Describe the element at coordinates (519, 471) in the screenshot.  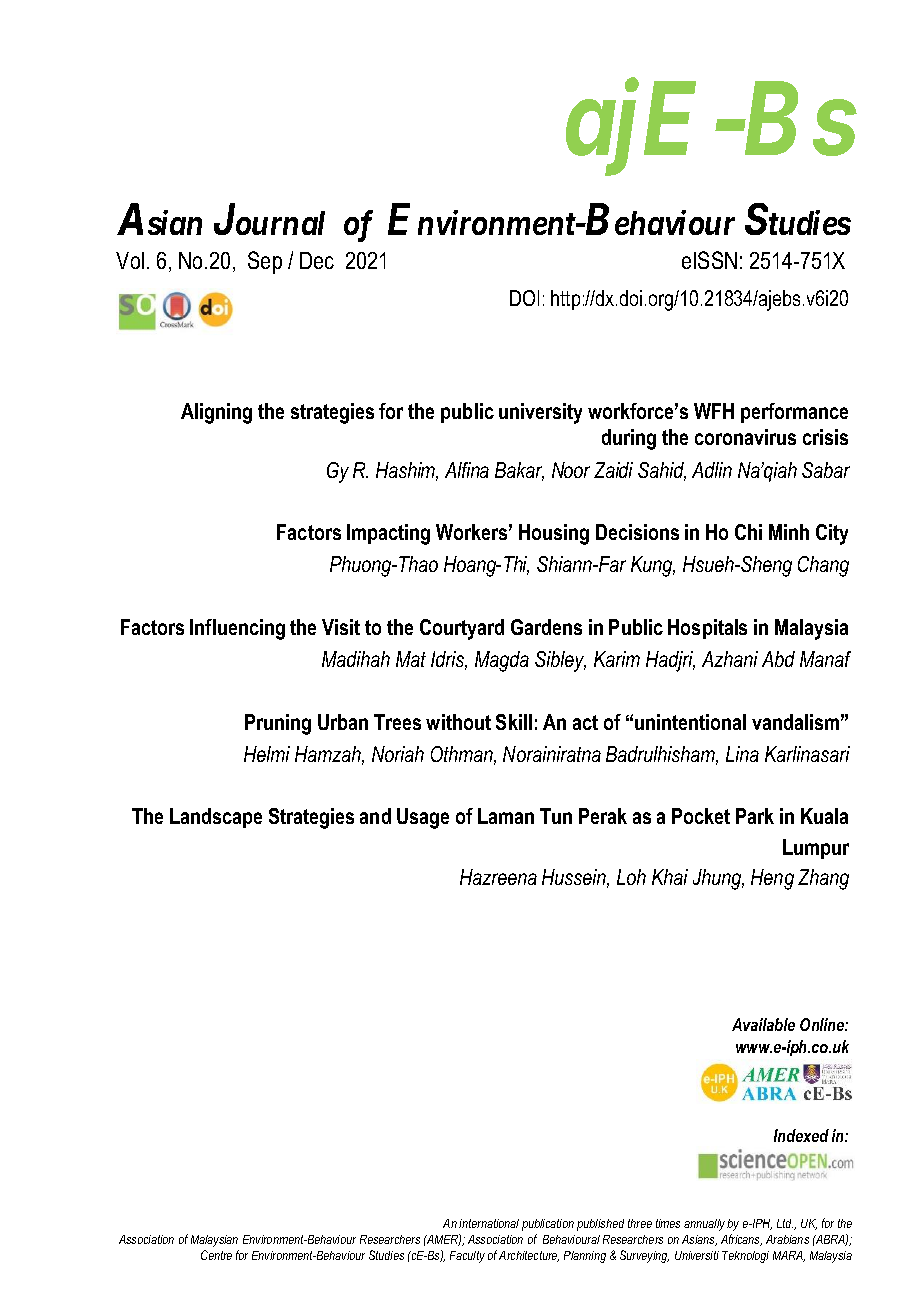
I see `Bakar` at that location.
